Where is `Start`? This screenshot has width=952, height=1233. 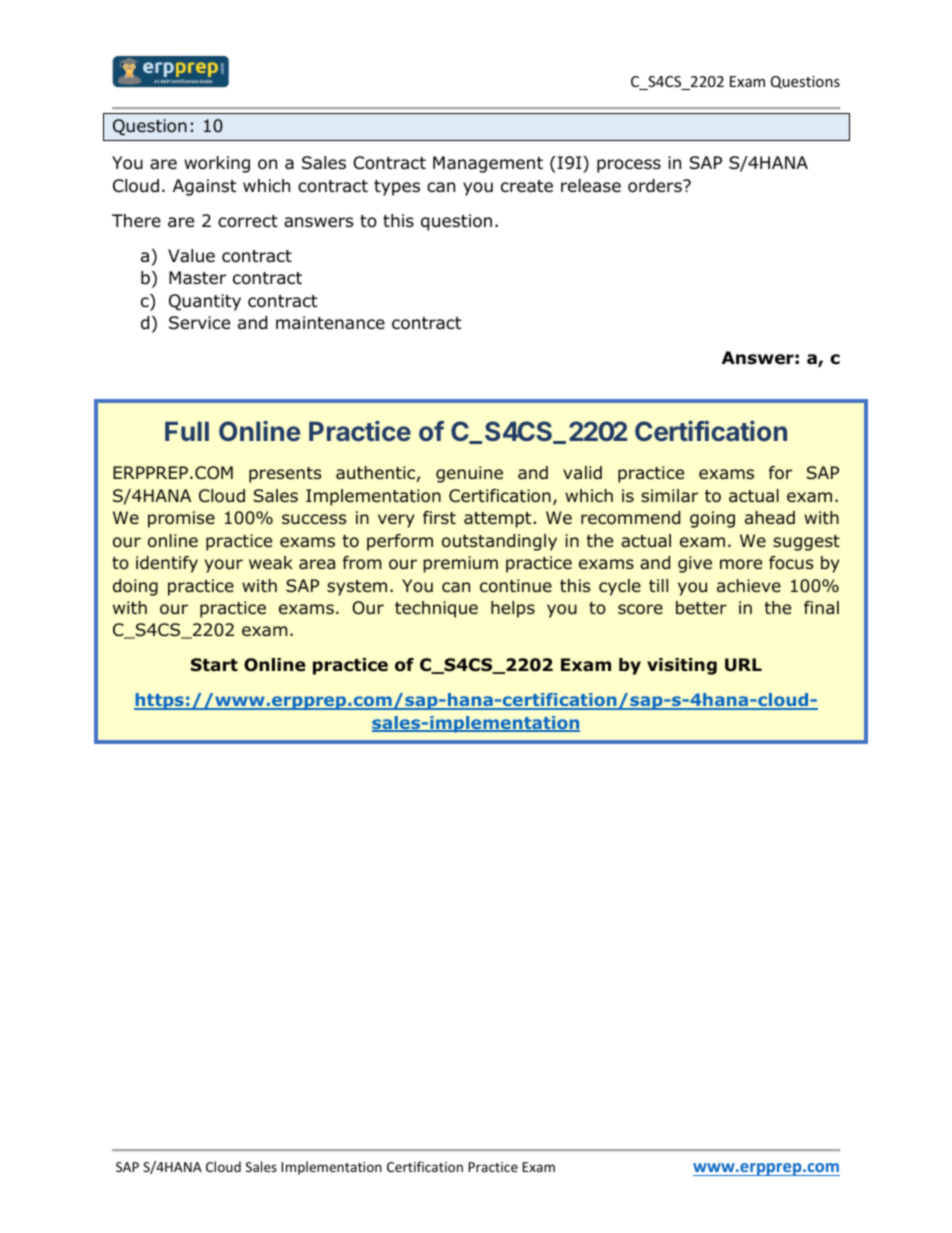 Start is located at coordinates (214, 665).
